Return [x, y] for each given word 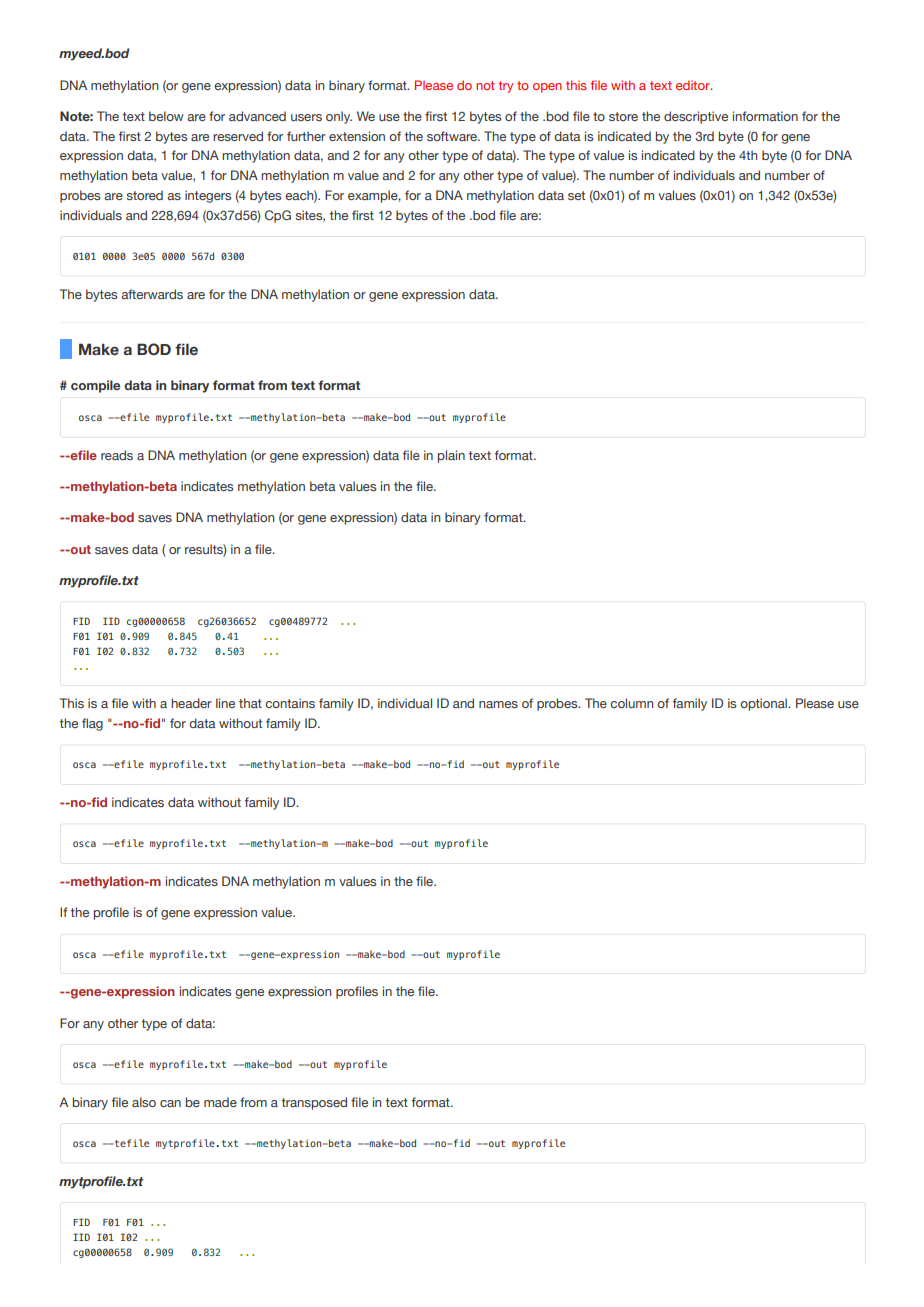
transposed [314, 1103]
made [220, 1102]
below [166, 116]
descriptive [696, 117]
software [453, 136]
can [170, 1103]
